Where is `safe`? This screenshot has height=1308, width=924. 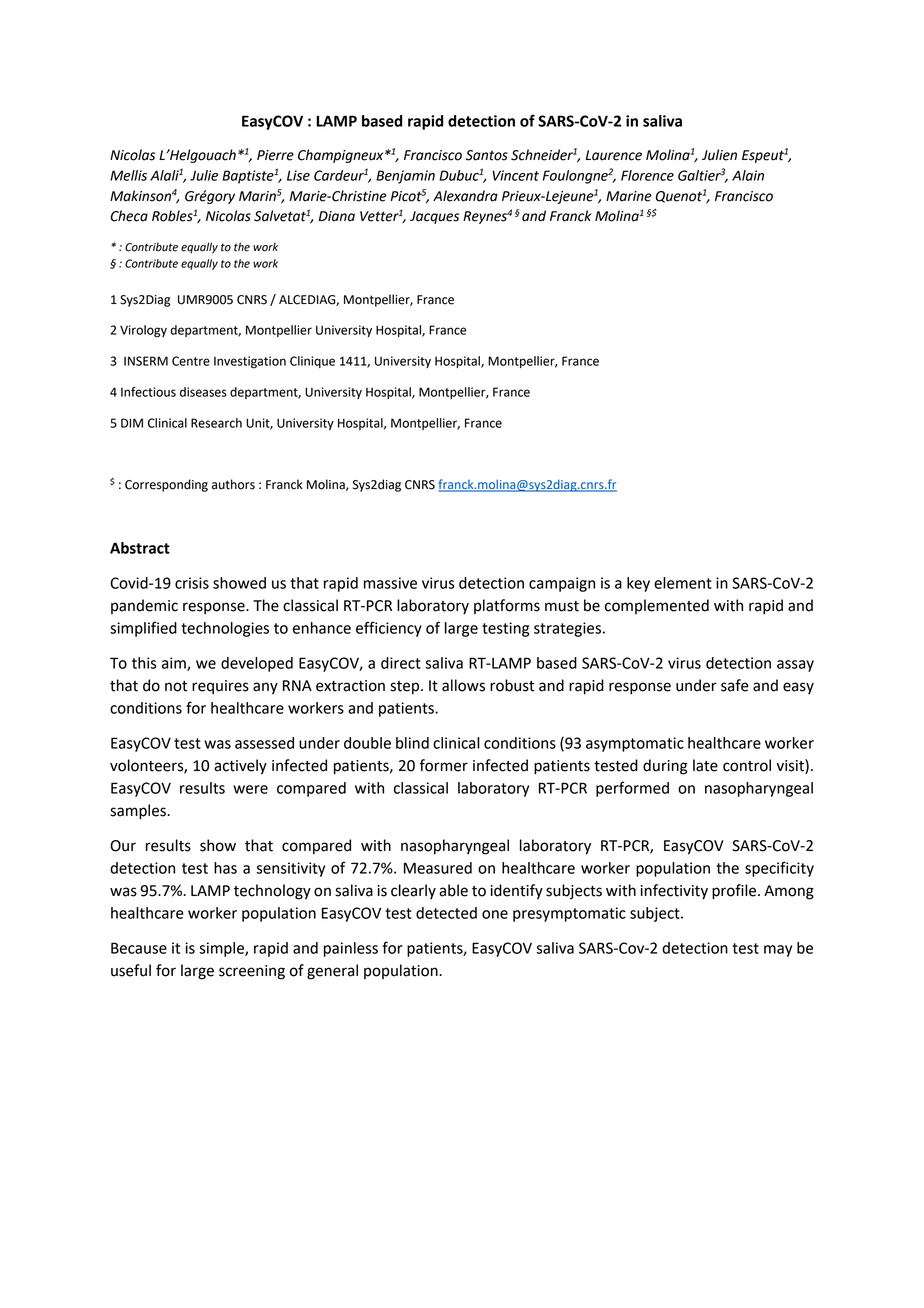
safe is located at coordinates (735, 685).
